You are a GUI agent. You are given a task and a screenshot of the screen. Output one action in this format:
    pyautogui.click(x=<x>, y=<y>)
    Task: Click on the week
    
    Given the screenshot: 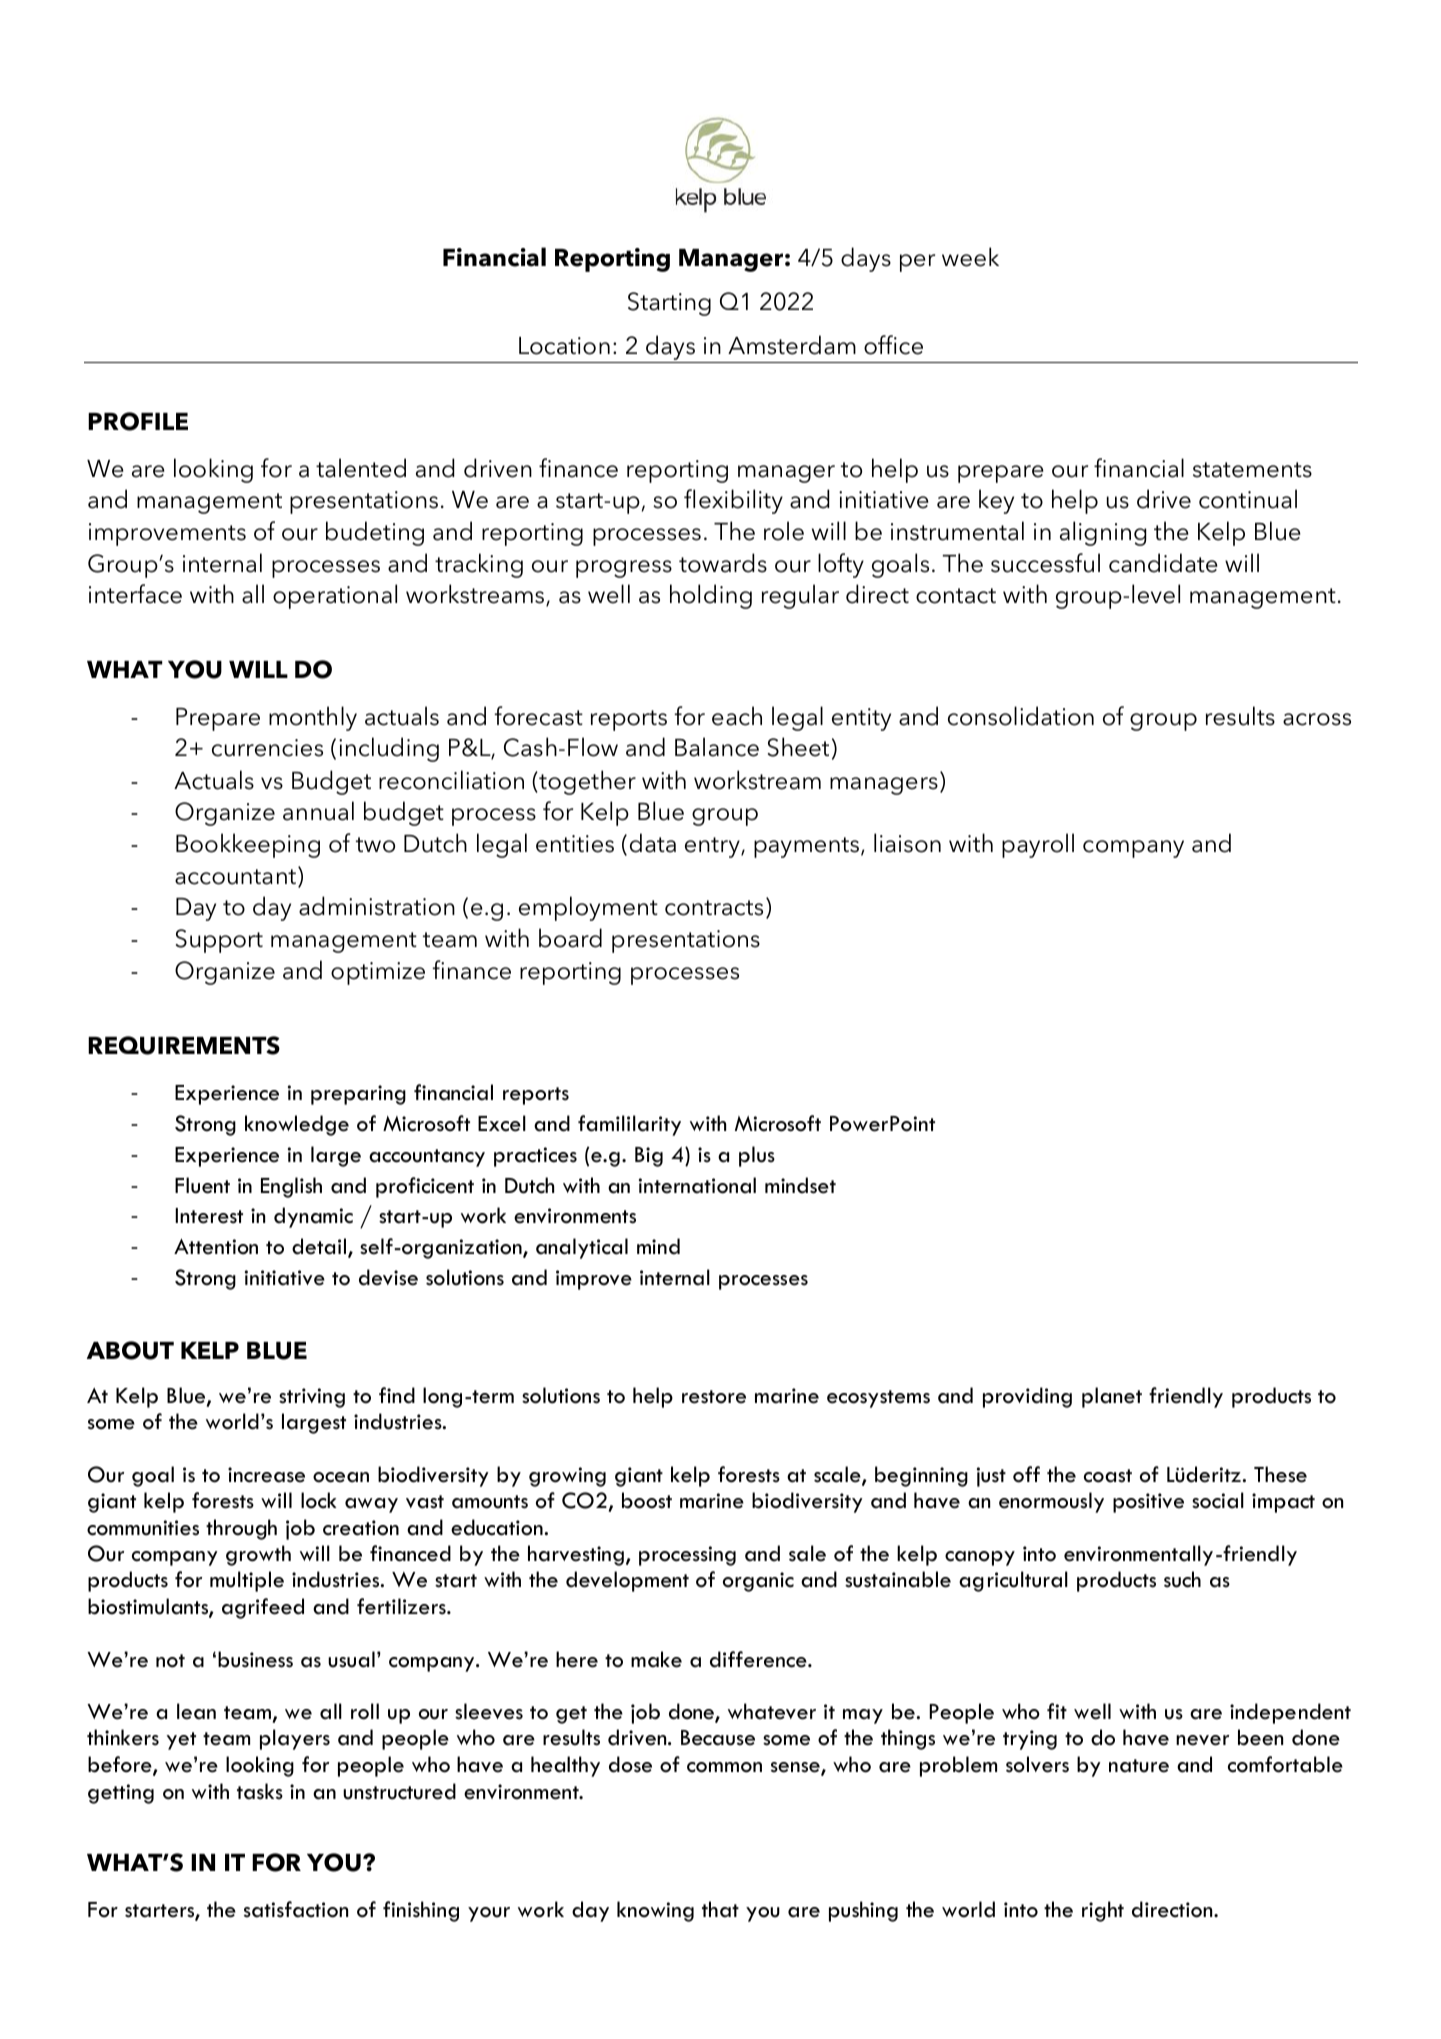 What is the action you would take?
    pyautogui.click(x=970, y=257)
